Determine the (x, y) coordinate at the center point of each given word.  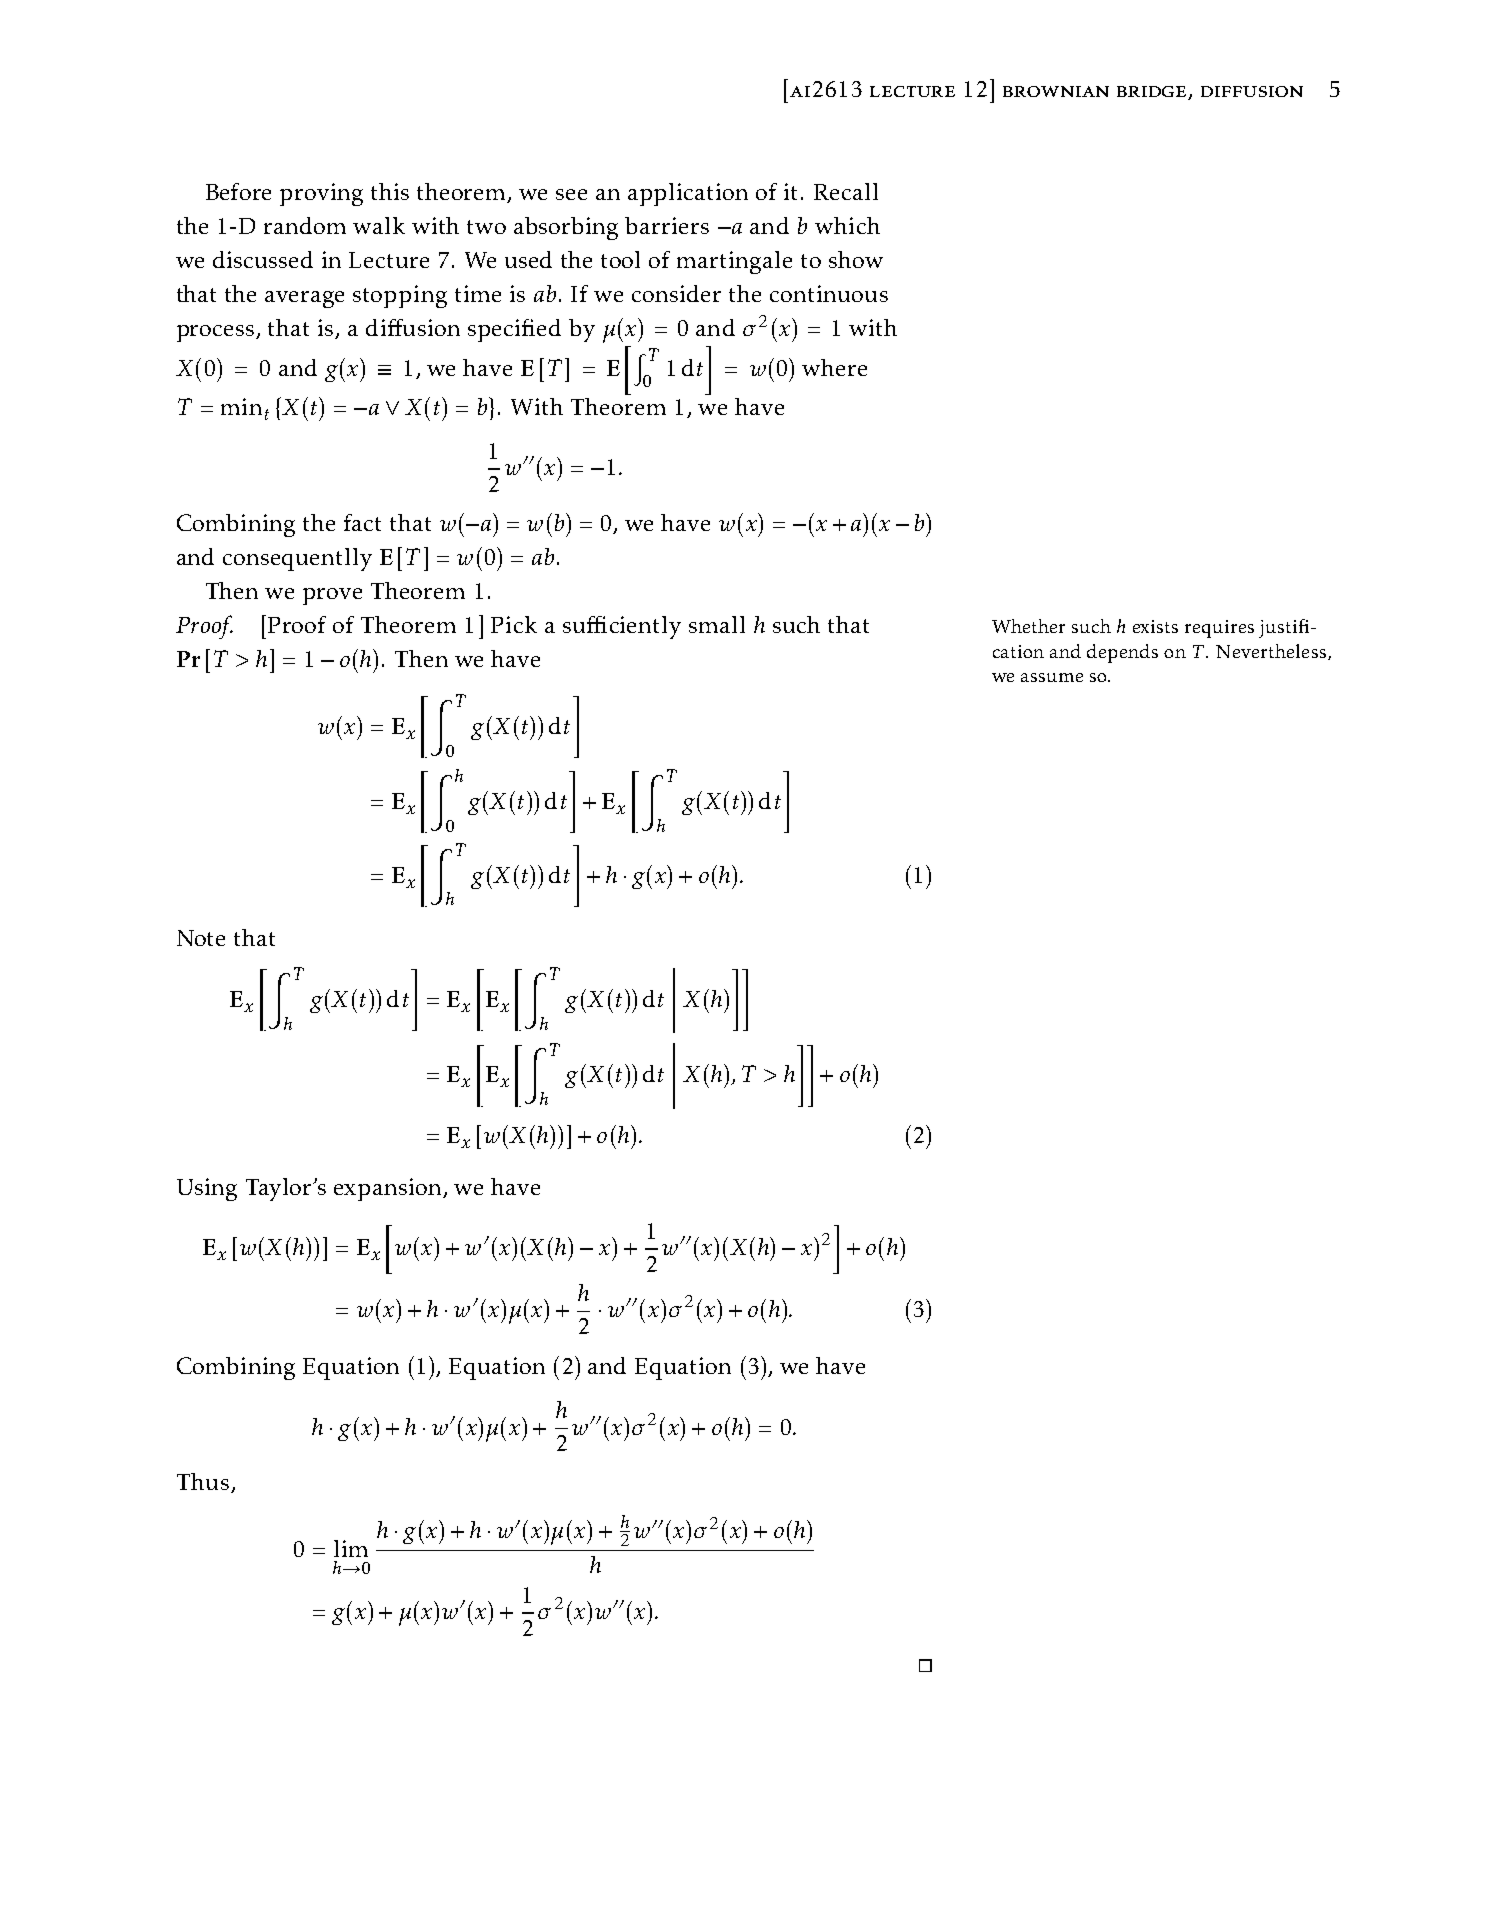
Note (201, 938)
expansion (389, 1189)
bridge (1153, 93)
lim (351, 1548)
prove (332, 596)
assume (1052, 677)
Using (207, 1189)
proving (321, 194)
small (717, 624)
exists (1155, 626)
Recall (846, 191)
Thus (203, 1481)
